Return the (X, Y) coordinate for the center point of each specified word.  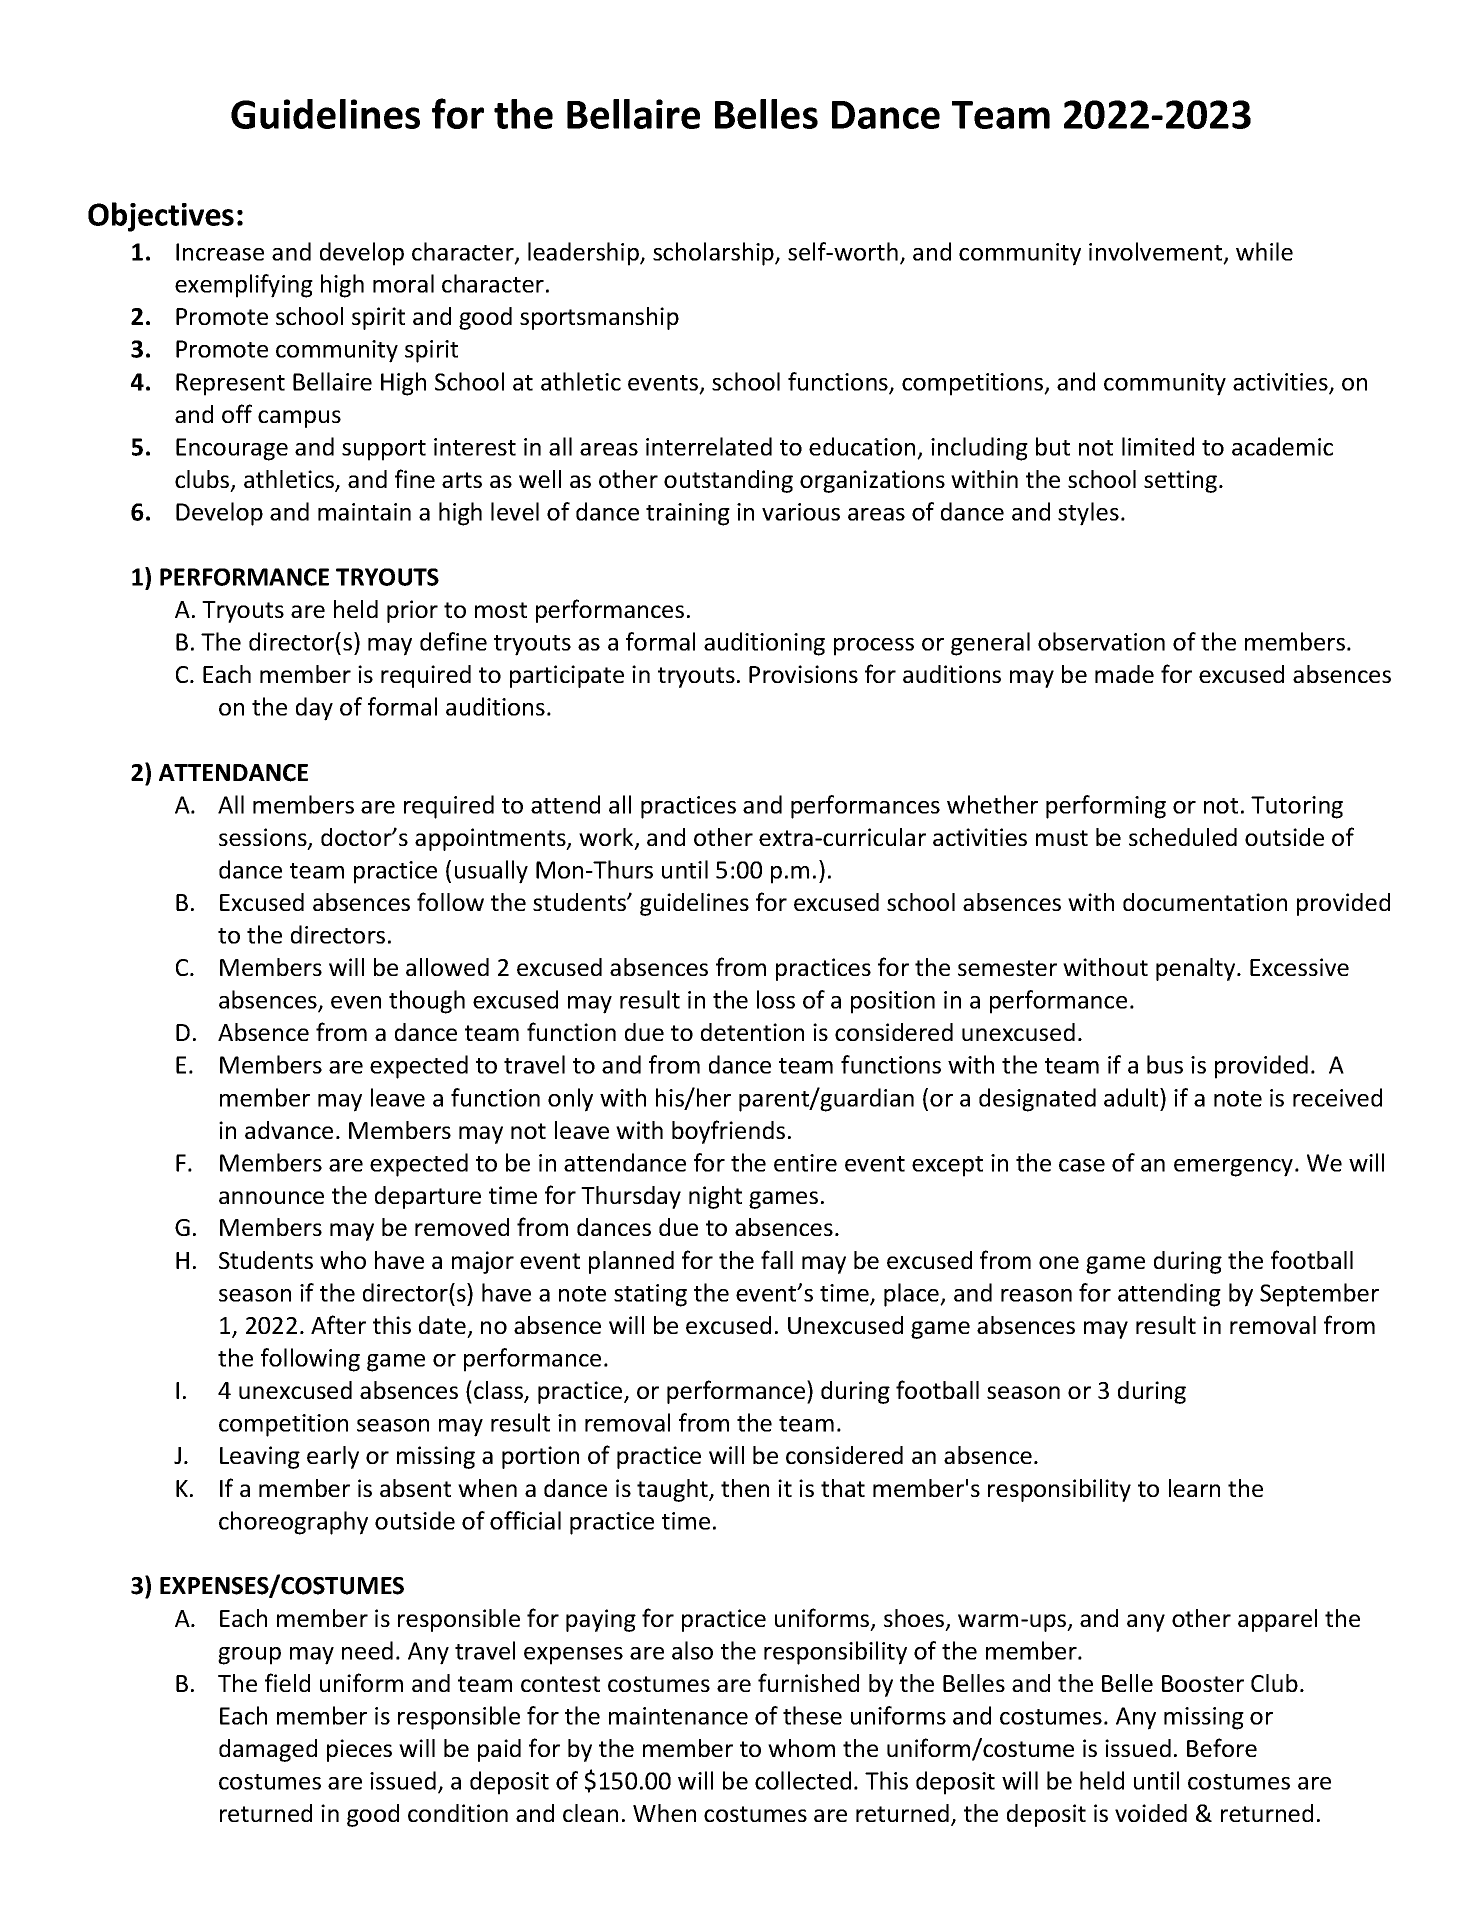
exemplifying (244, 286)
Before (1222, 1747)
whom (801, 1748)
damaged (268, 1750)
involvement (1157, 252)
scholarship (714, 254)
